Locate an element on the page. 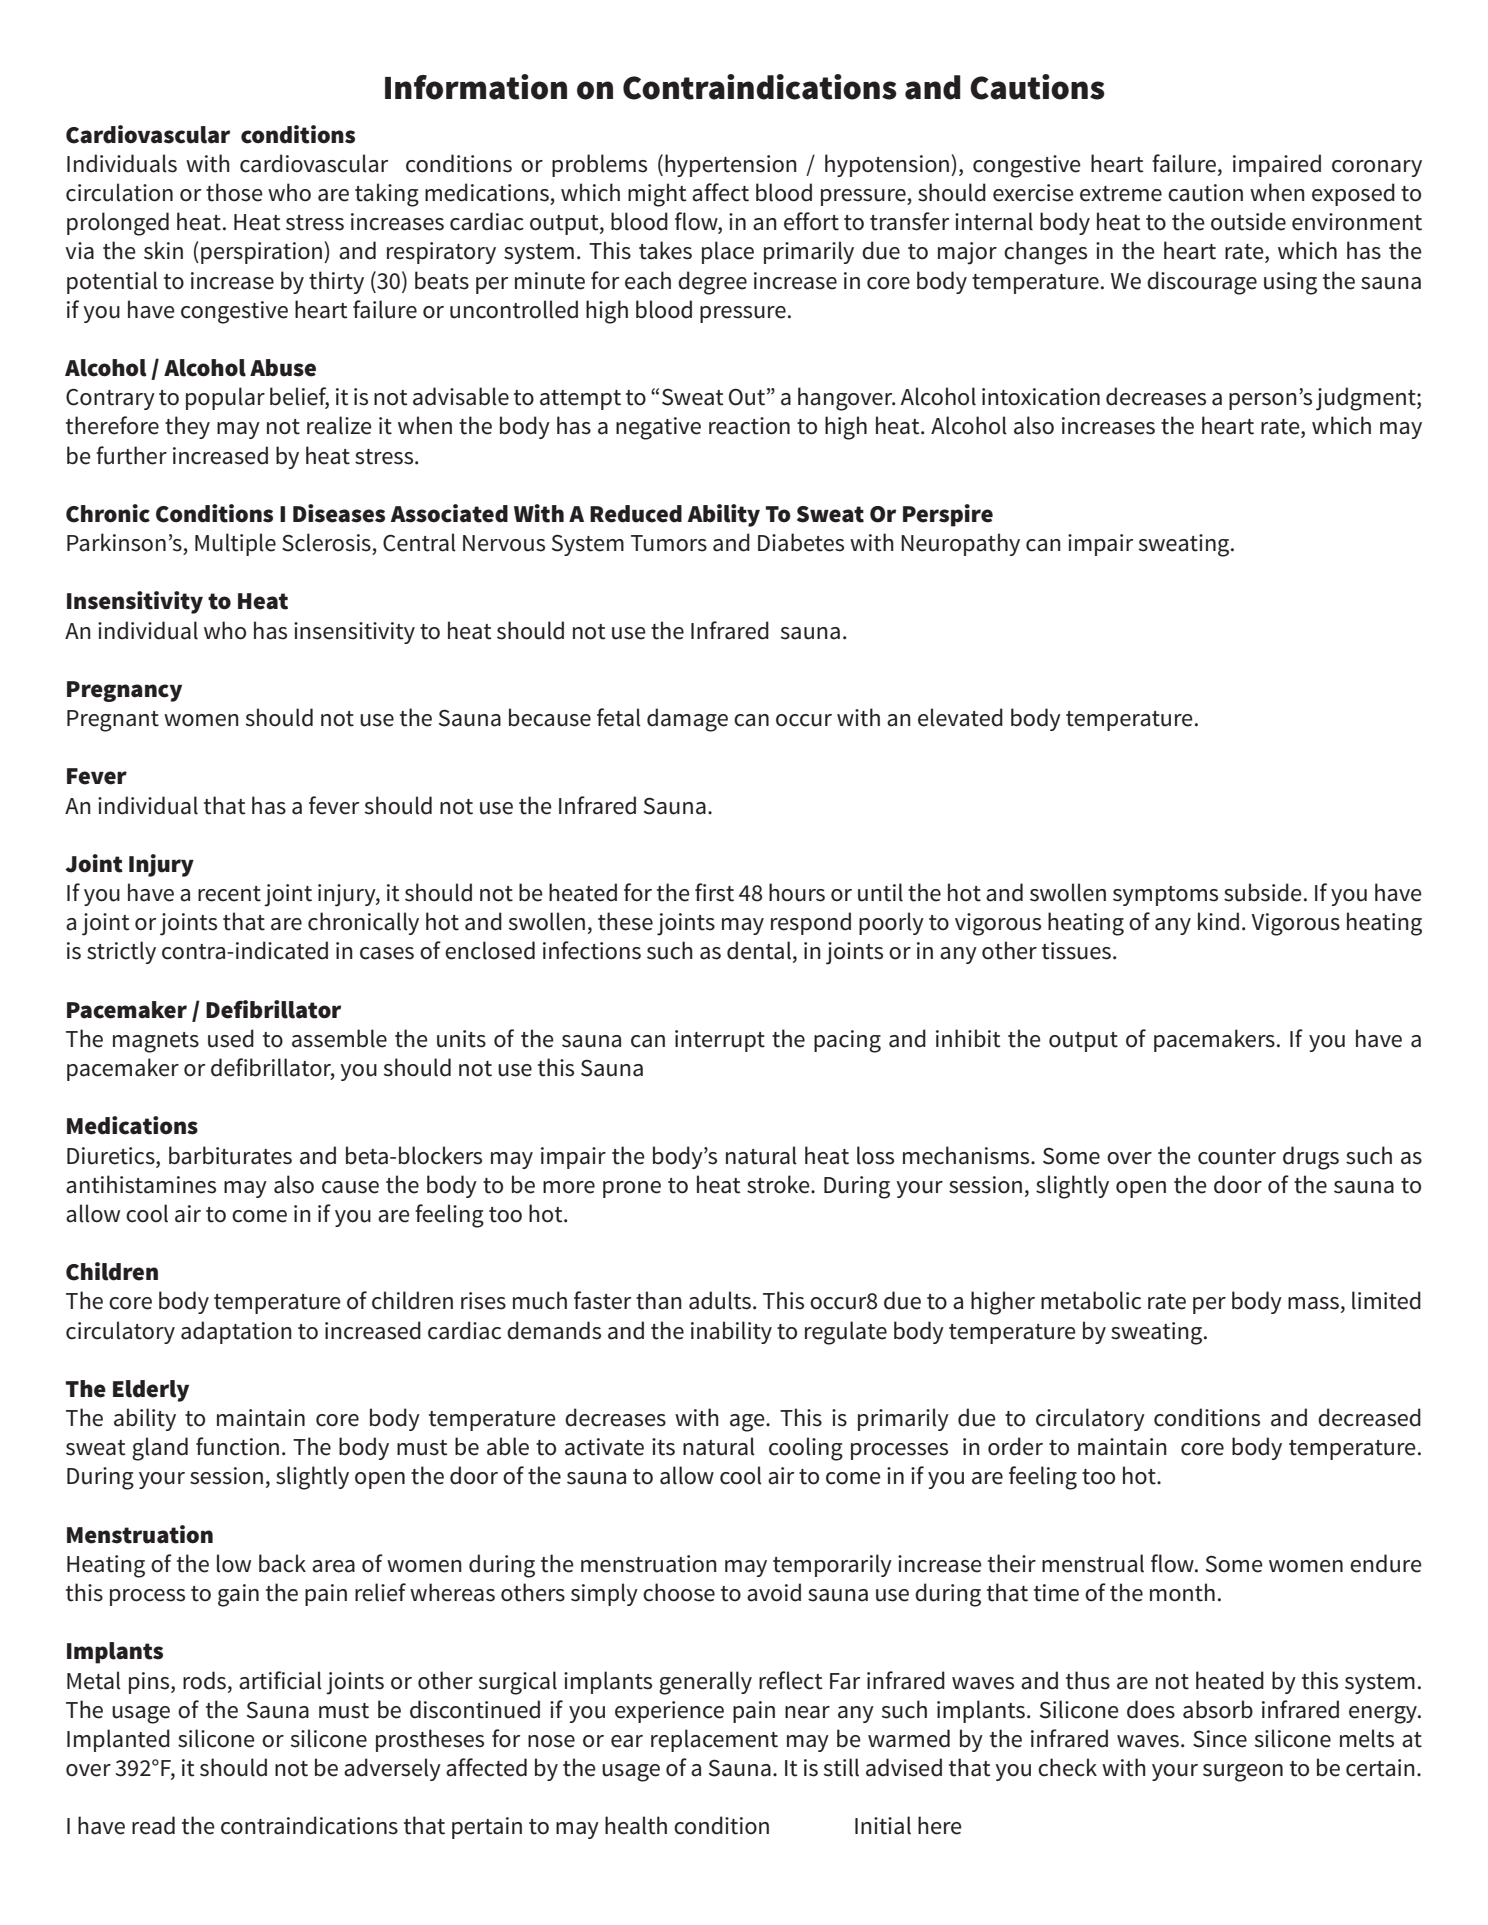  those is located at coordinates (234, 192).
